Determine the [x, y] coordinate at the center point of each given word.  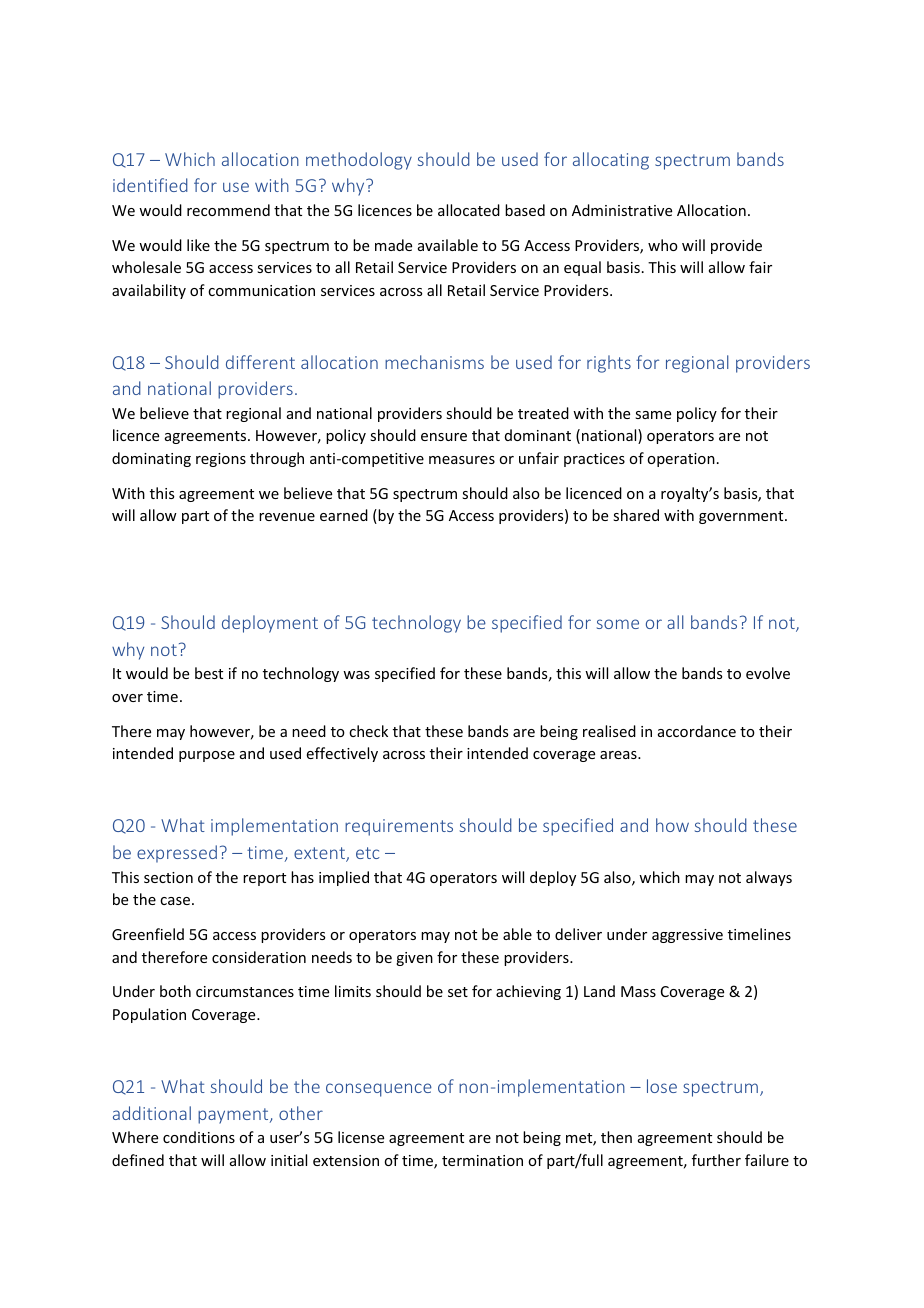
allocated [469, 210]
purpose [207, 756]
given [414, 959]
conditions [199, 1137]
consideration [259, 957]
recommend [228, 210]
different [260, 362]
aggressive [687, 936]
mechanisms [434, 362]
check [368, 731]
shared [636, 515]
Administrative [622, 210]
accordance [697, 731]
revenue [287, 517]
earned [344, 515]
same [653, 415]
